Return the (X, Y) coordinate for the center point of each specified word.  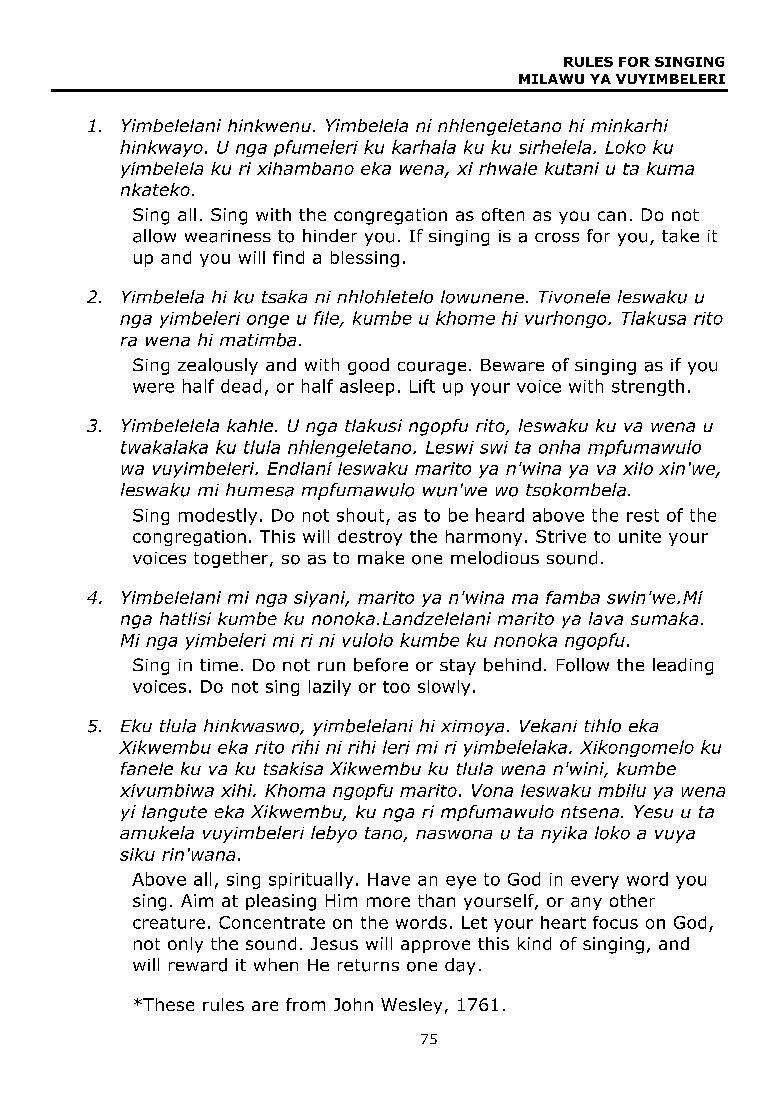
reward (198, 965)
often (503, 214)
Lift (422, 386)
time (219, 665)
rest (643, 515)
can (612, 216)
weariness (228, 236)
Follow (583, 665)
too (396, 687)
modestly (218, 516)
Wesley (411, 1006)
